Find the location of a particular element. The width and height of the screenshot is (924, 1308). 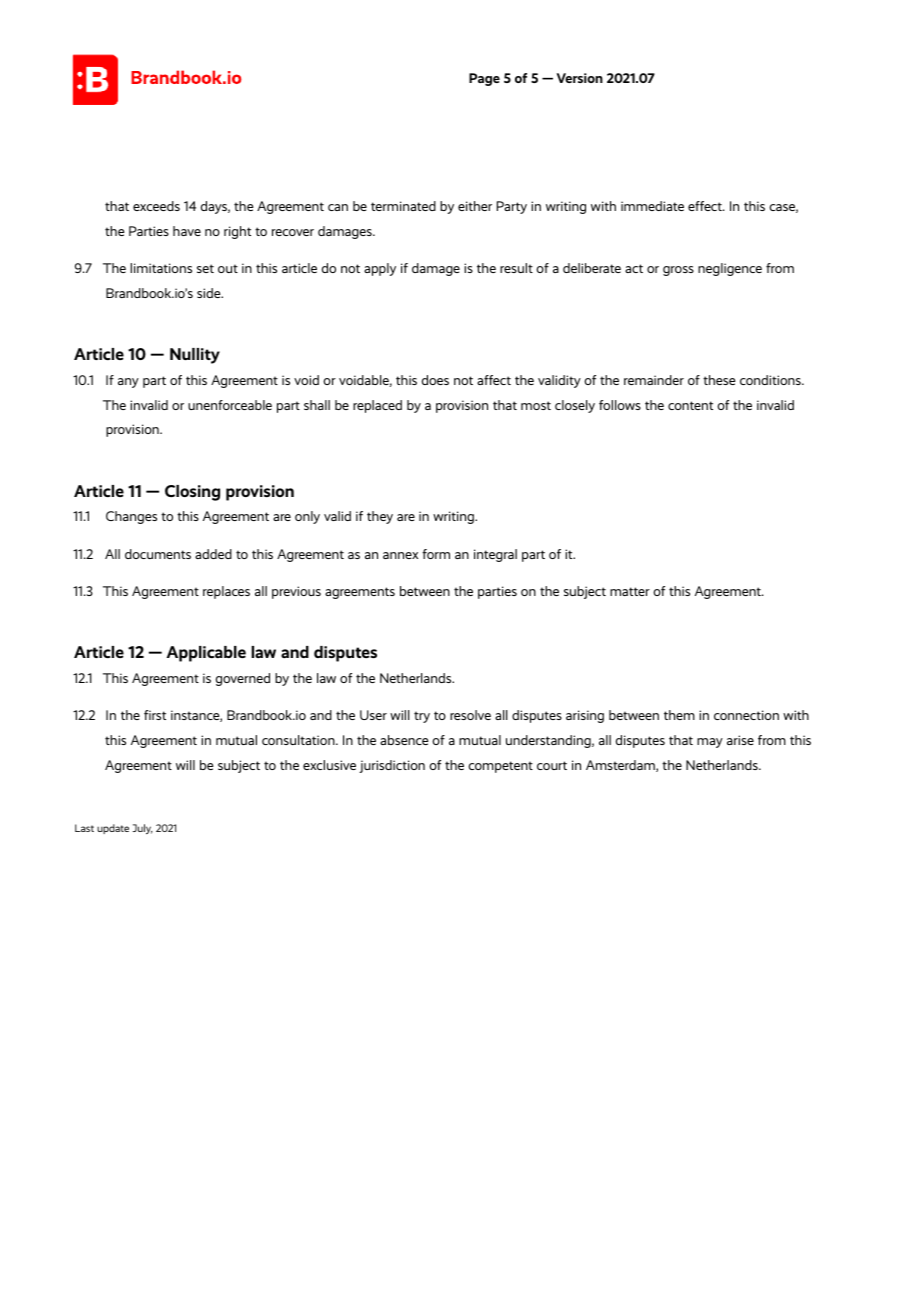

jurisdiction is located at coordinates (392, 766).
